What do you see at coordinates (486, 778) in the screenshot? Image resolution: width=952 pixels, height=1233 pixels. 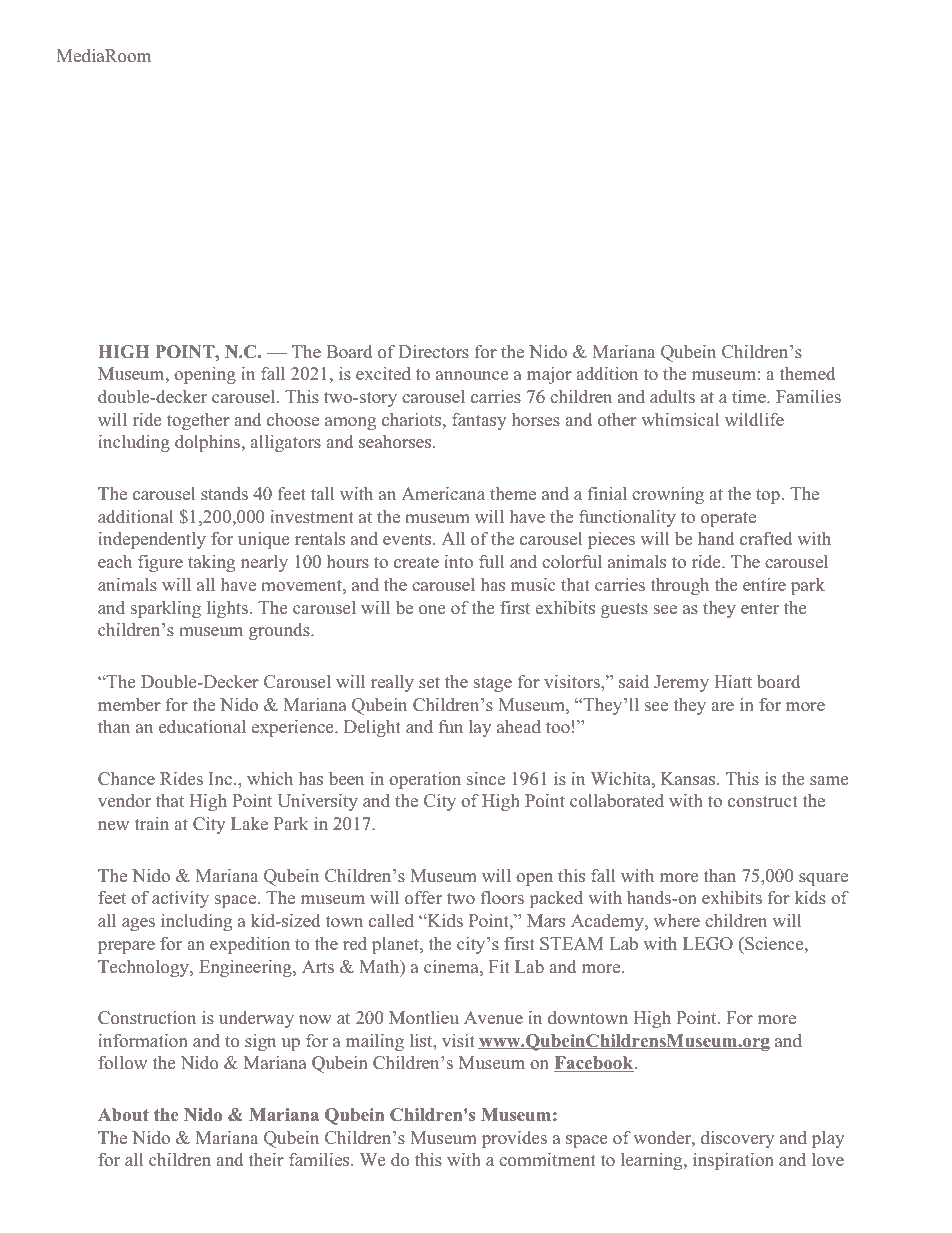 I see `since` at bounding box center [486, 778].
